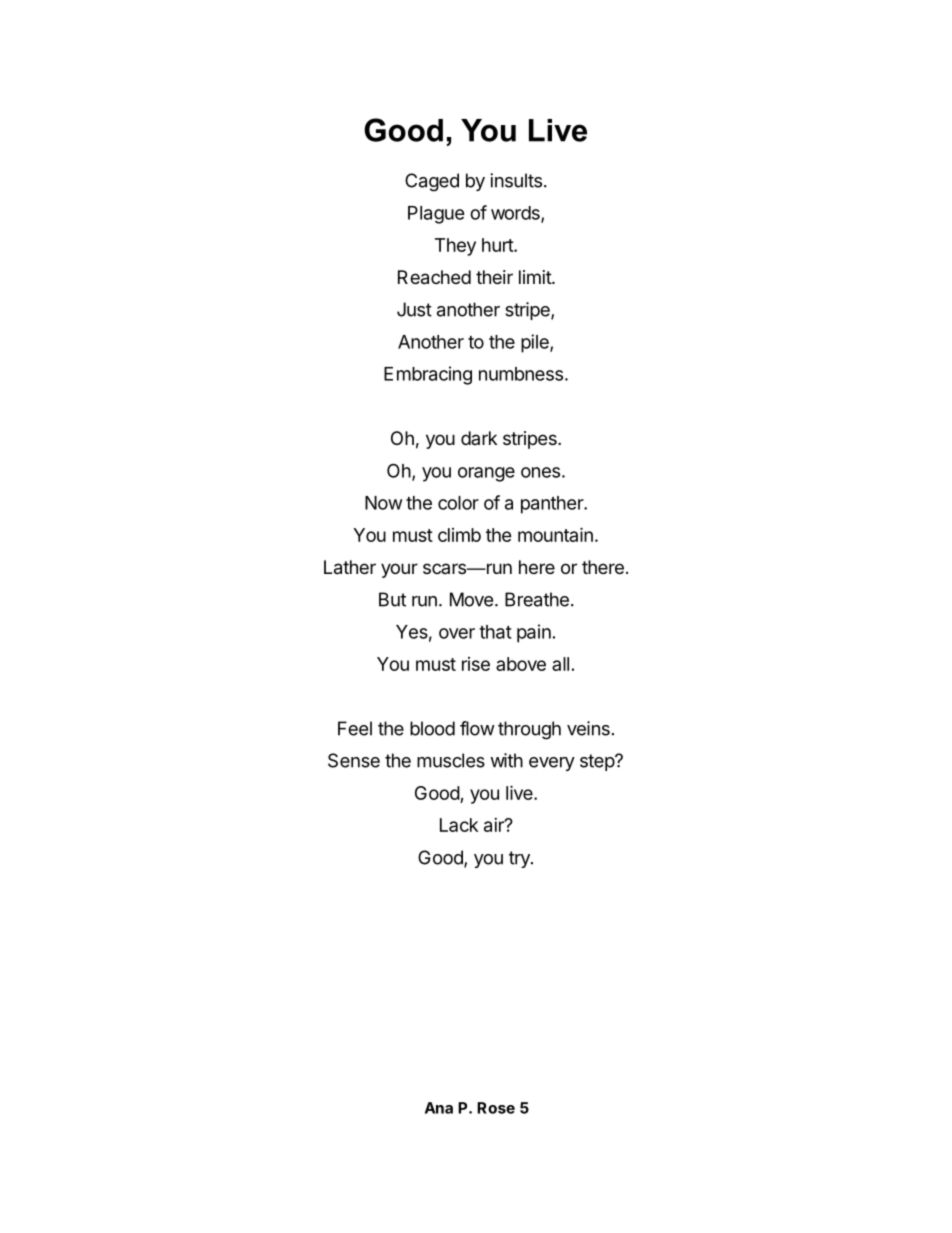 This screenshot has width=952, height=1233. I want to click on ones, so click(540, 472).
